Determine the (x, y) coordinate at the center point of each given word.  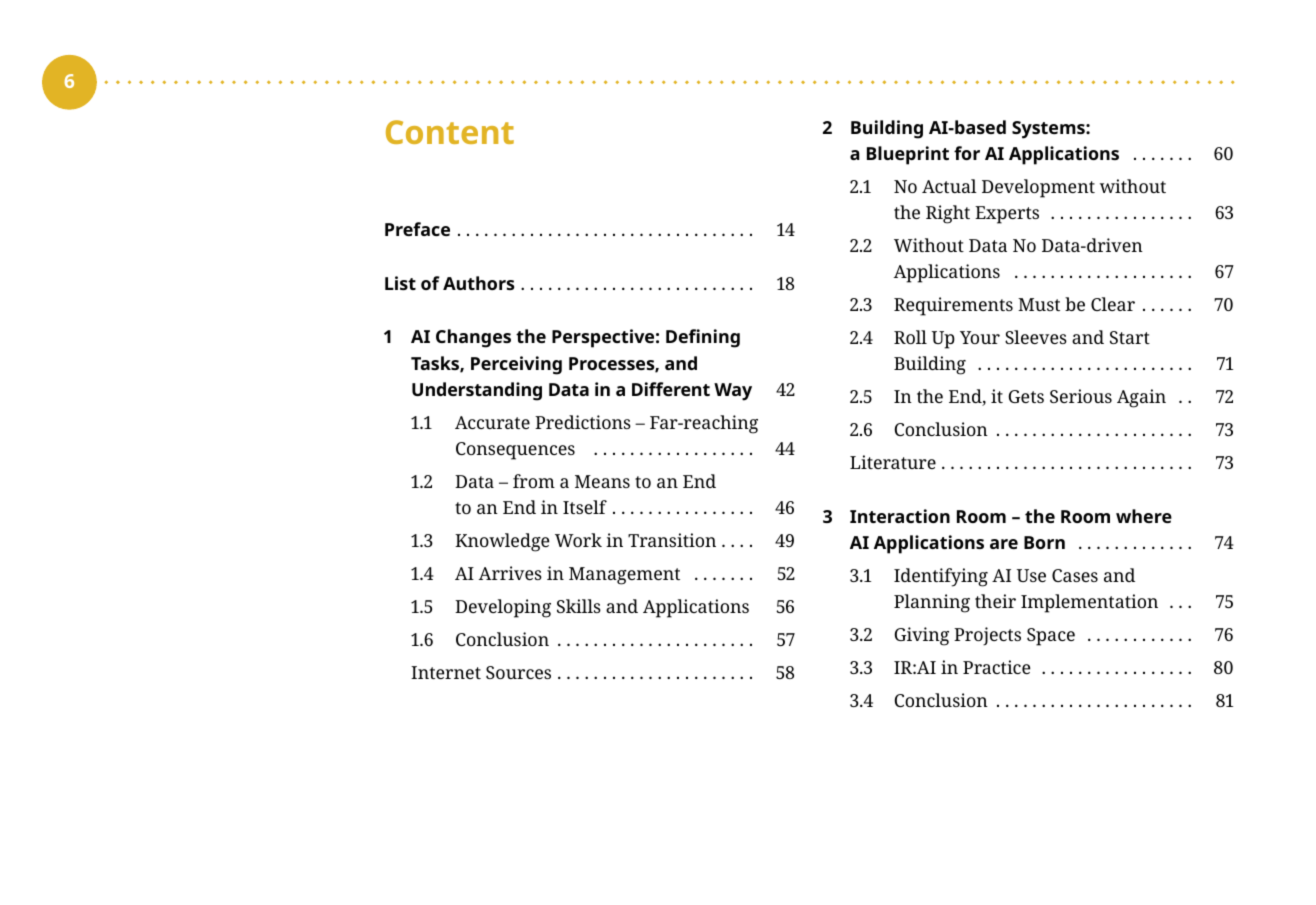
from (534, 481)
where (1144, 516)
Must (1039, 304)
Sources (518, 672)
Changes (473, 338)
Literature (893, 462)
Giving (921, 636)
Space (1051, 637)
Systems (1049, 130)
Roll (910, 337)
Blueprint (908, 155)
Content (450, 132)
